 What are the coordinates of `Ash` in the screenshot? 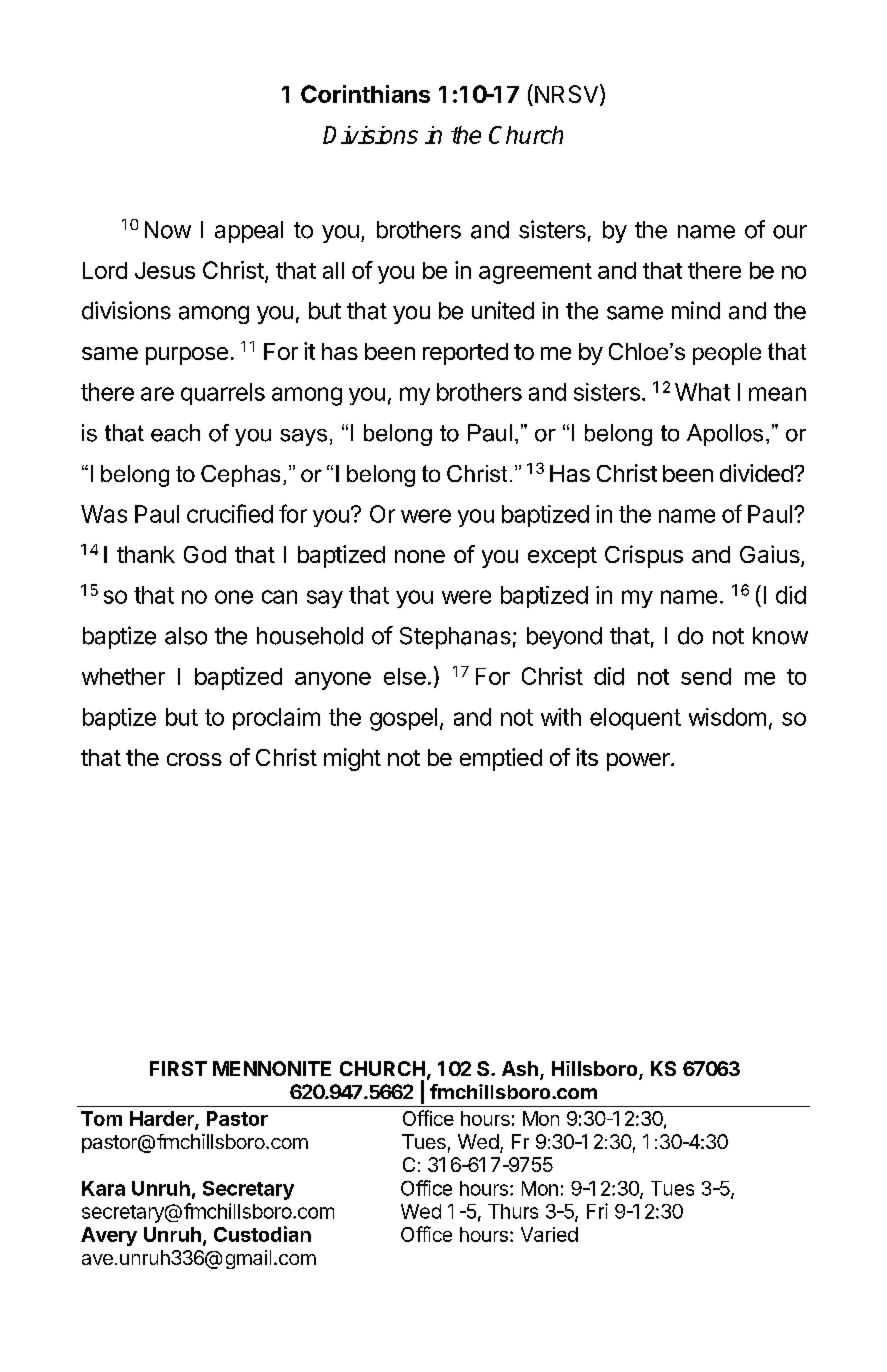 It's located at (520, 1068).
